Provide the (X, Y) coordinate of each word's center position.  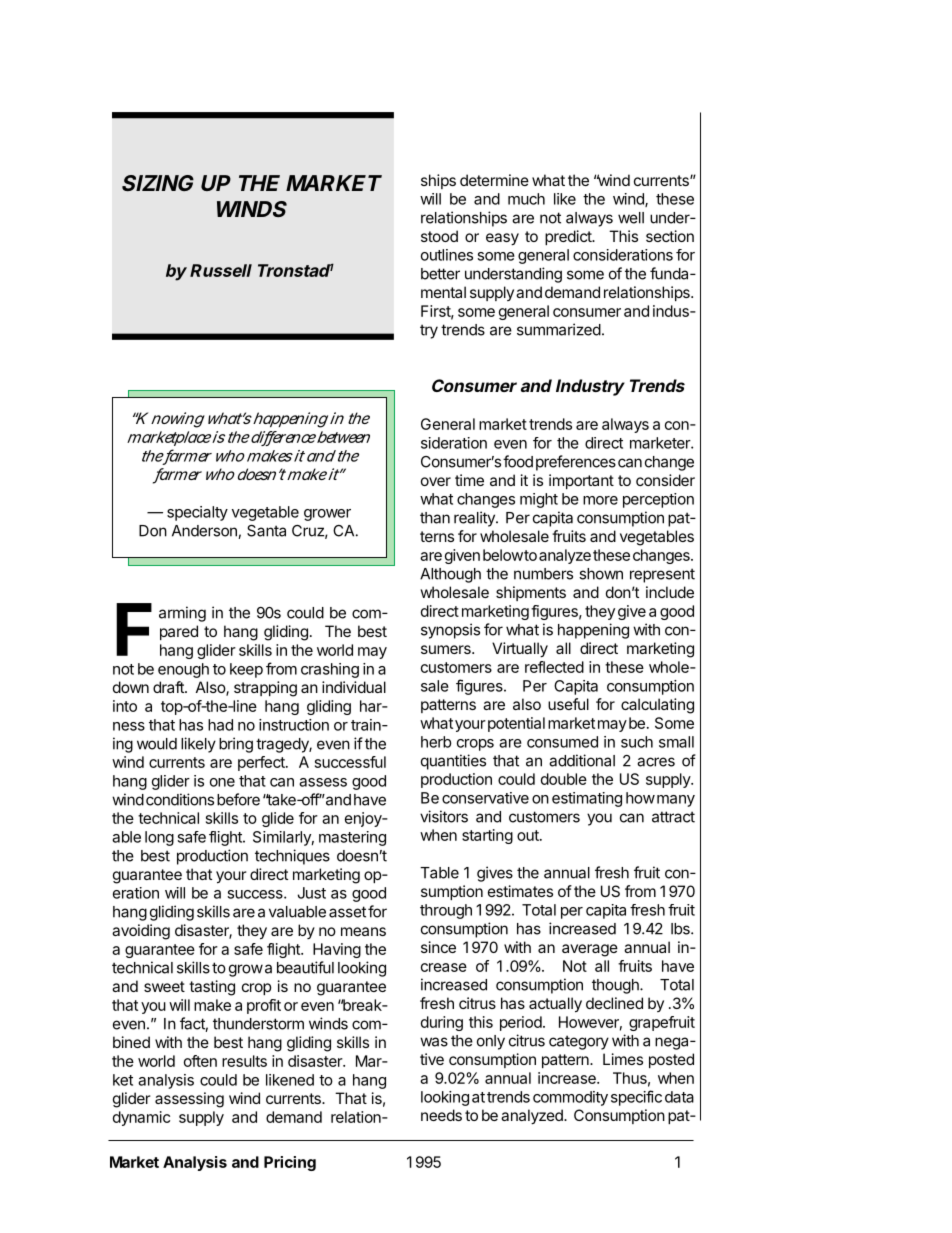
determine (494, 180)
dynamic (141, 1118)
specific (636, 1098)
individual (354, 687)
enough (183, 670)
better (440, 274)
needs (441, 1115)
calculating (657, 706)
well (631, 218)
